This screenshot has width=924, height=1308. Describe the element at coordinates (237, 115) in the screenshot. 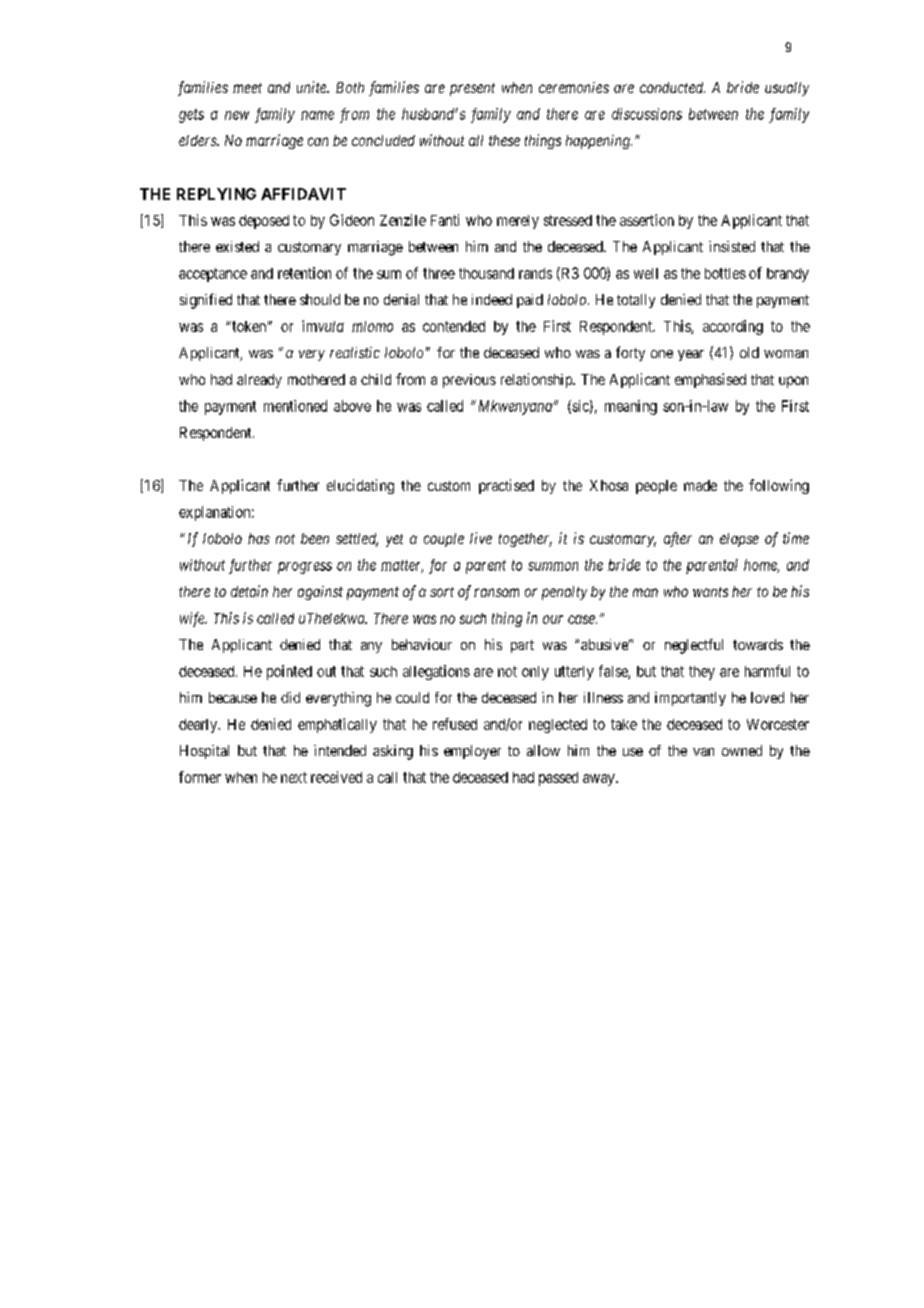

I see `new` at that location.
